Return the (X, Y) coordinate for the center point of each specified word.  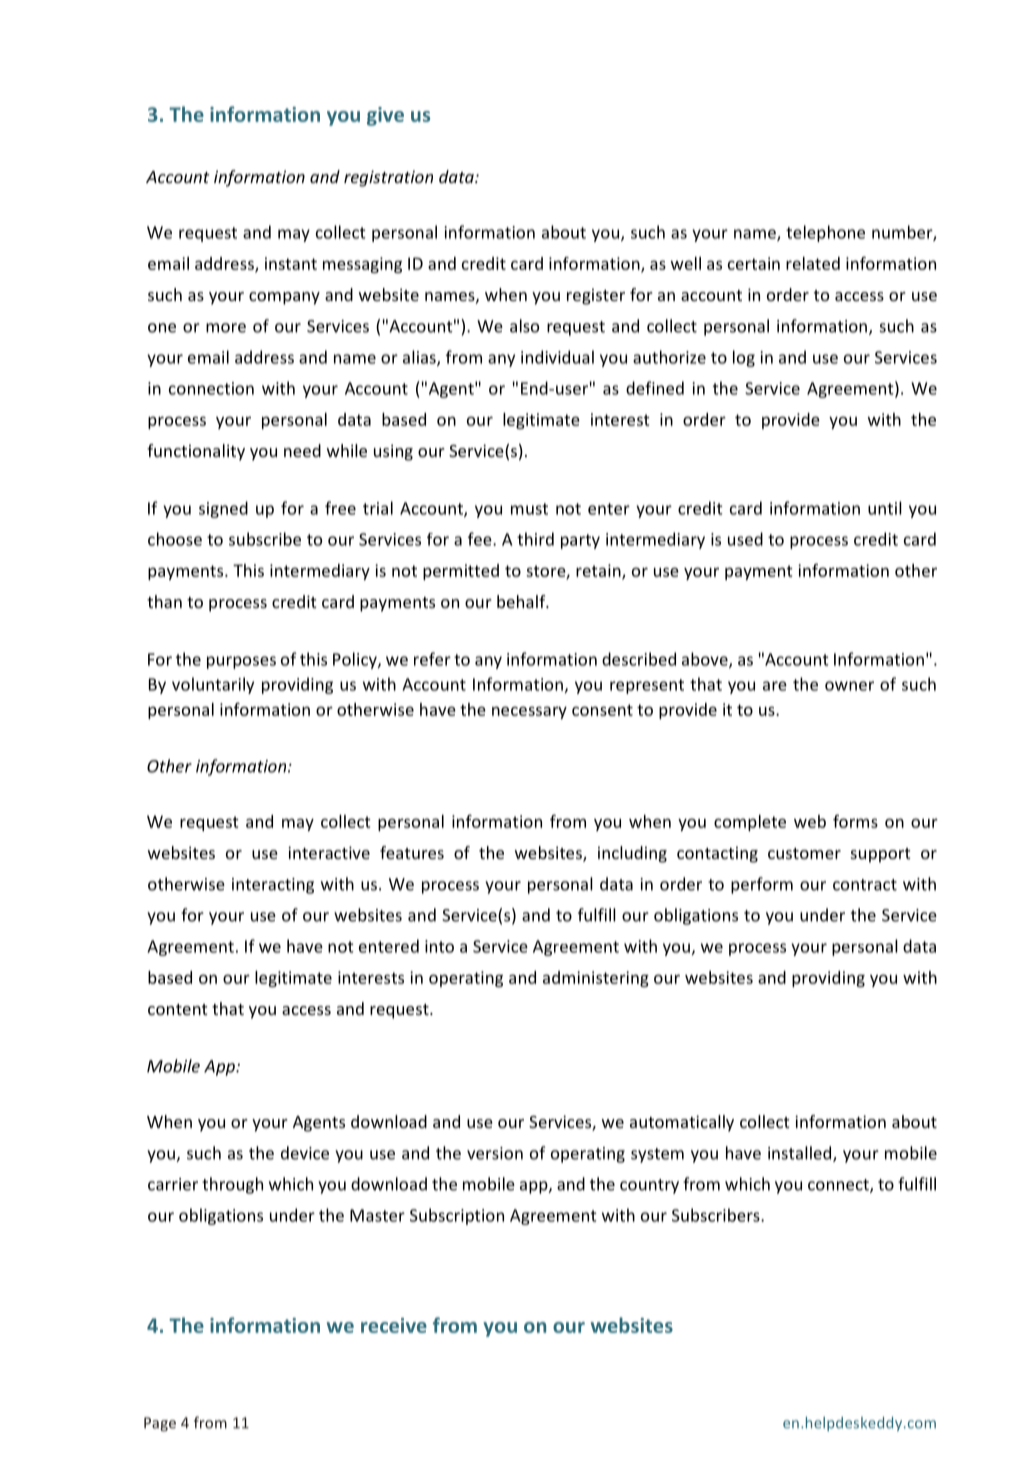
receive (394, 1325)
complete (750, 823)
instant (291, 263)
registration (388, 178)
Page (160, 1424)
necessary (529, 712)
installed (801, 1154)
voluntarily (213, 685)
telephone (825, 233)
